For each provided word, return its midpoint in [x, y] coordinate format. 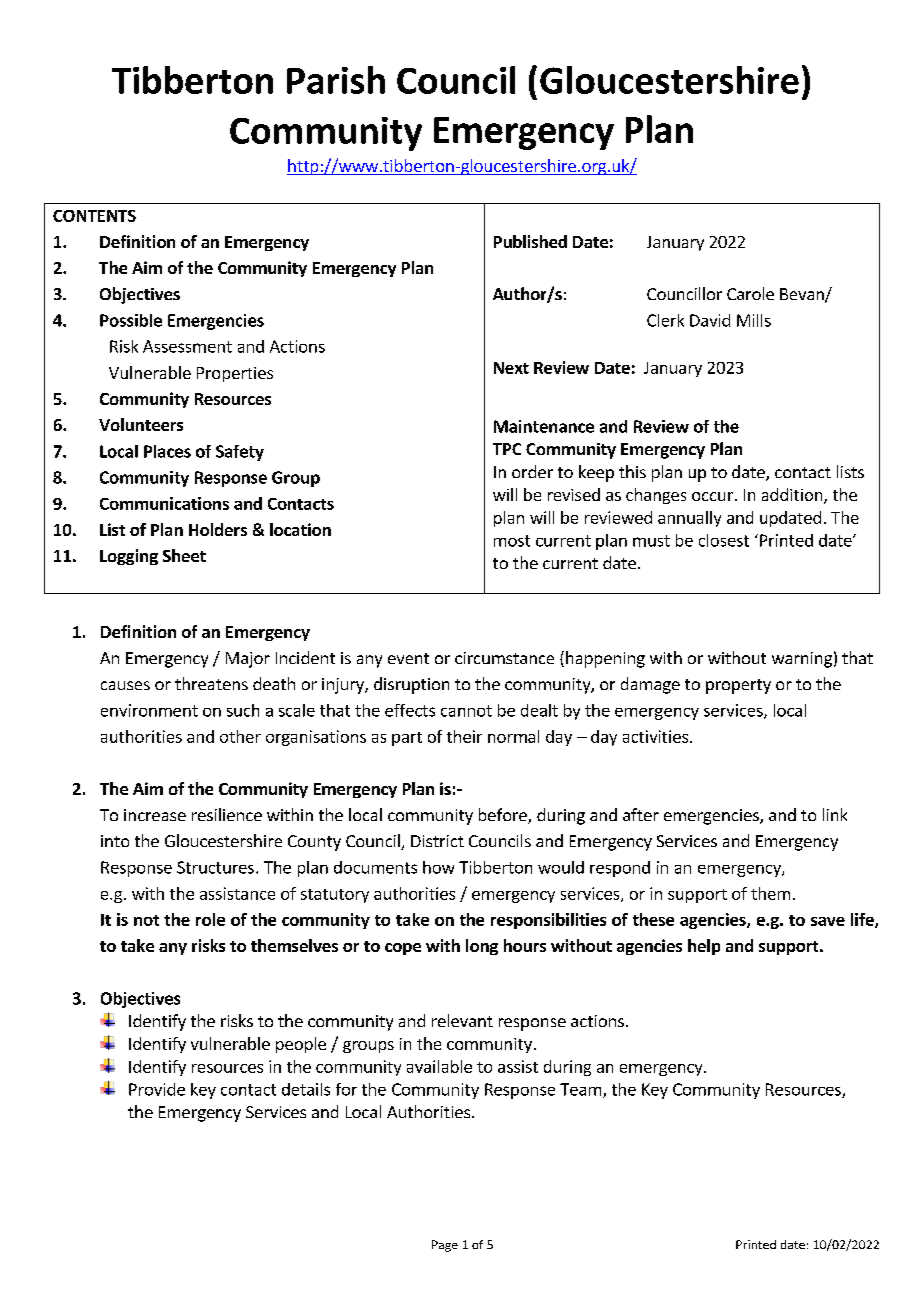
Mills [754, 320]
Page [445, 1246]
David [710, 320]
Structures [215, 867]
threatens [211, 683]
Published [530, 241]
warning [802, 660]
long [482, 947]
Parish [336, 80]
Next [511, 368]
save [828, 921]
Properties [235, 374]
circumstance [504, 658]
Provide [157, 1089]
